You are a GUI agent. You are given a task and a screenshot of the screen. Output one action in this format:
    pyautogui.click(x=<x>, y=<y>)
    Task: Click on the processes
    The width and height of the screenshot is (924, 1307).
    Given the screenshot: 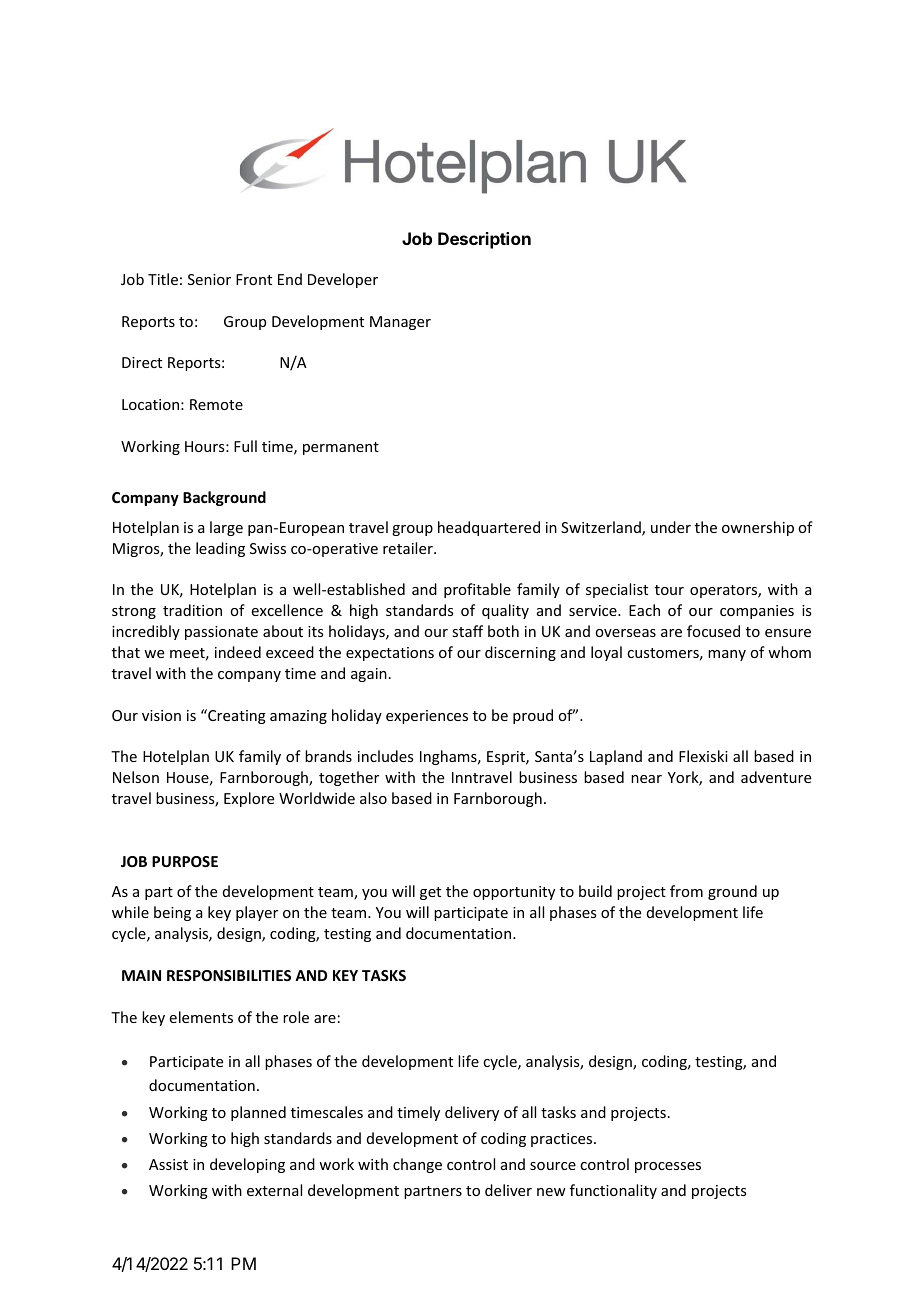 What is the action you would take?
    pyautogui.click(x=668, y=1167)
